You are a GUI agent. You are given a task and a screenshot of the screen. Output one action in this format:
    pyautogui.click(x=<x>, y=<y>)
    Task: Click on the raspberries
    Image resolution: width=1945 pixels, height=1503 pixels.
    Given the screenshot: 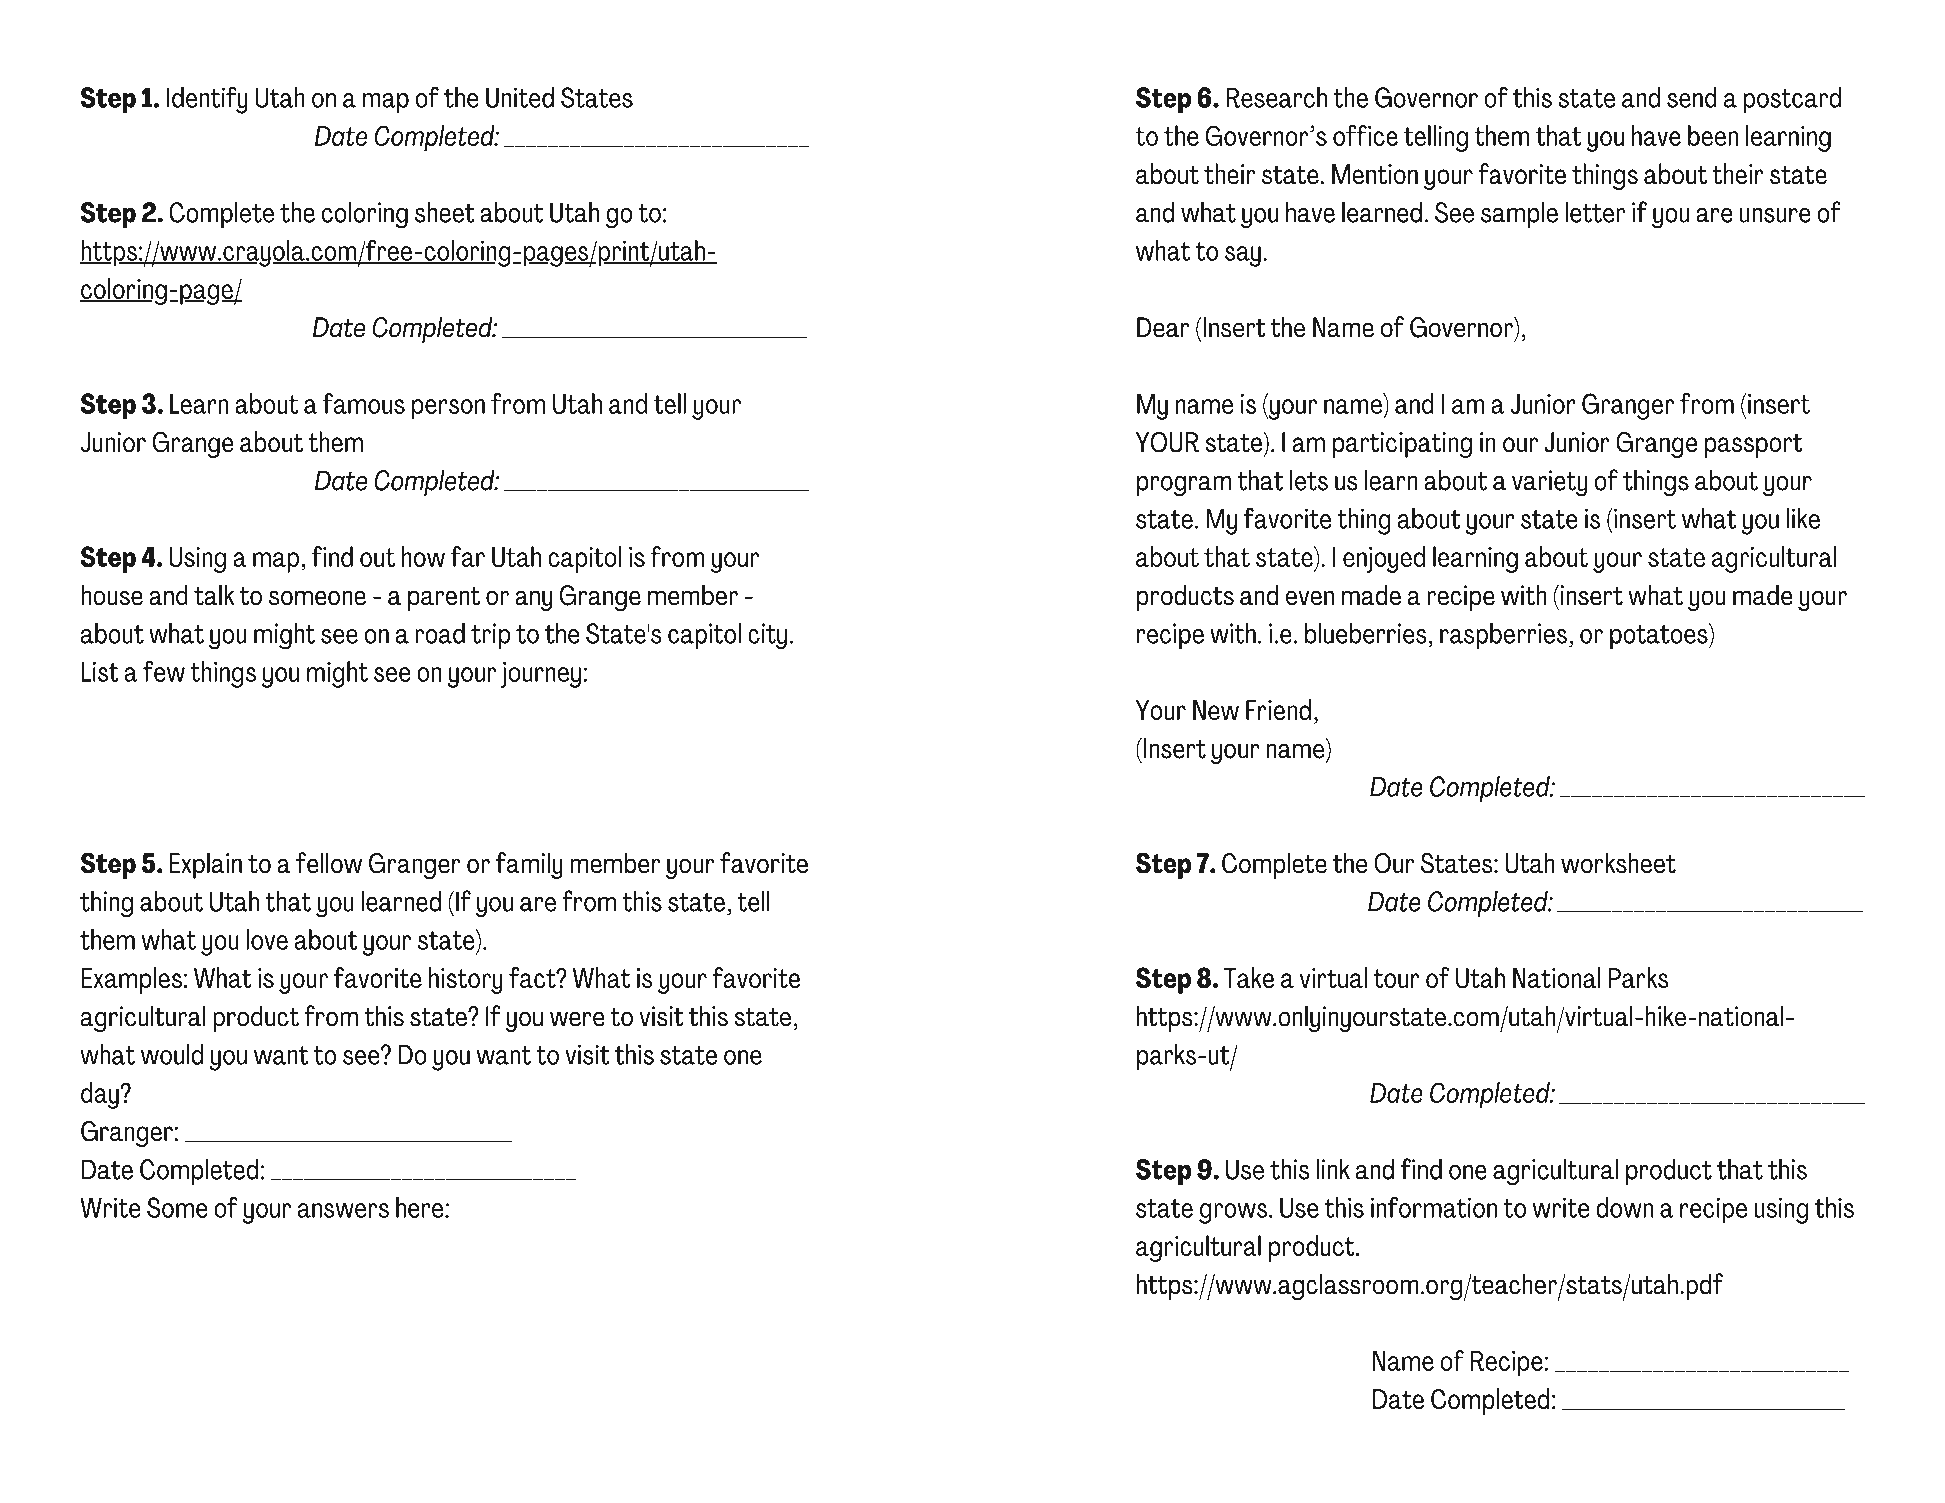 What is the action you would take?
    pyautogui.click(x=1503, y=636)
